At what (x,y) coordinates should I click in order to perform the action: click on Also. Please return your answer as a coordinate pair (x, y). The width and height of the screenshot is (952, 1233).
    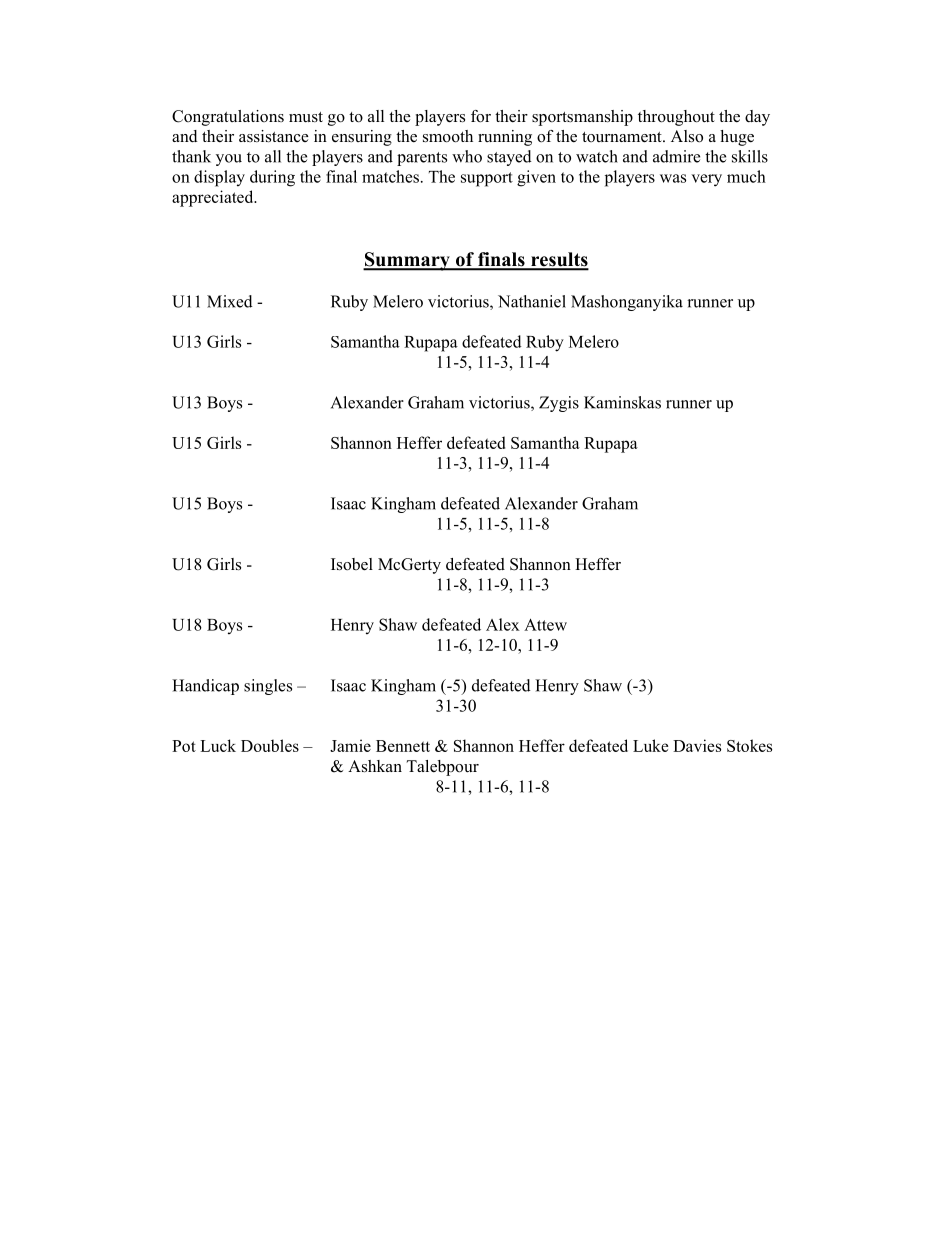
    Looking at the image, I should click on (687, 136).
